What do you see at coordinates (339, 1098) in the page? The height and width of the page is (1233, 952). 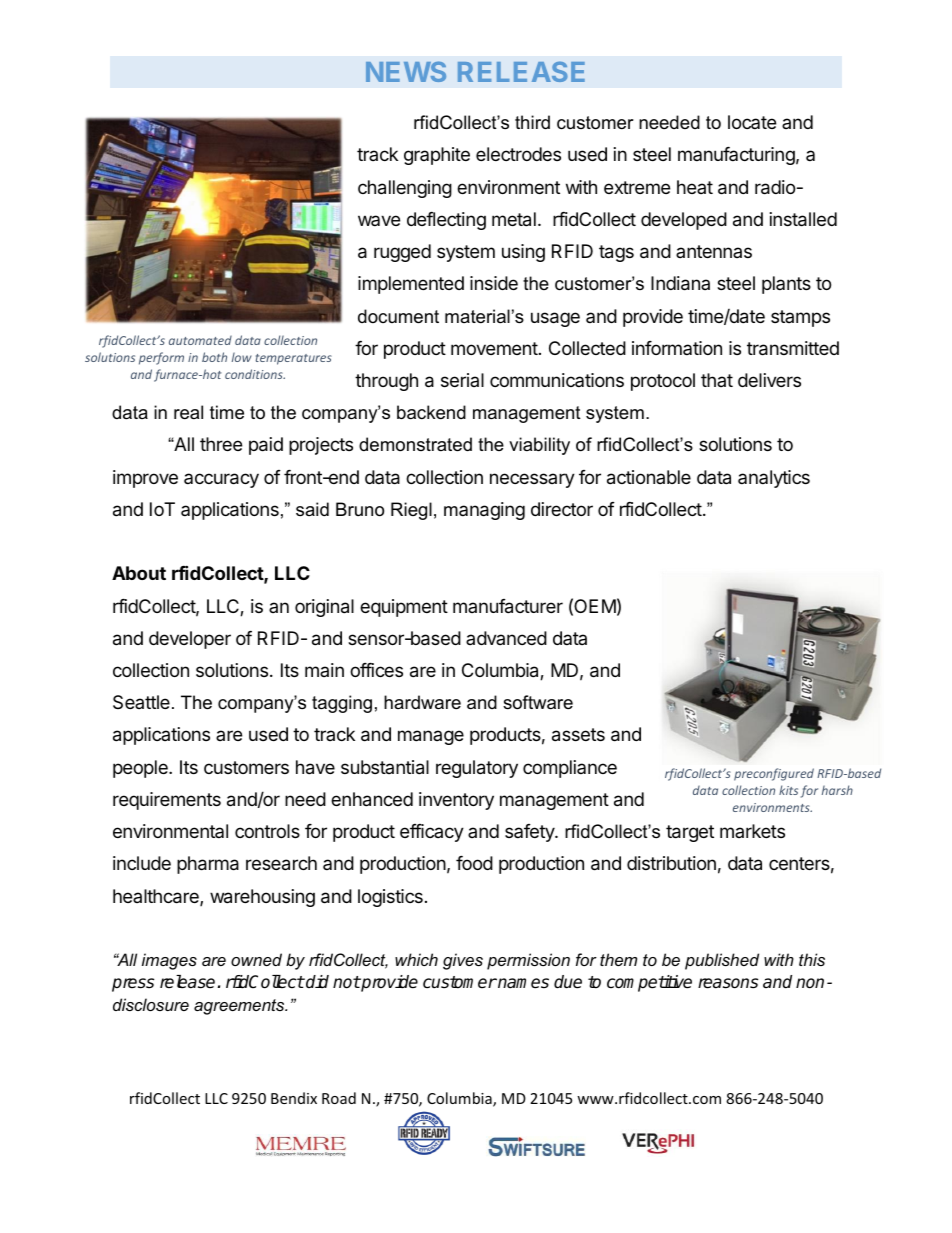 I see `Road` at bounding box center [339, 1098].
